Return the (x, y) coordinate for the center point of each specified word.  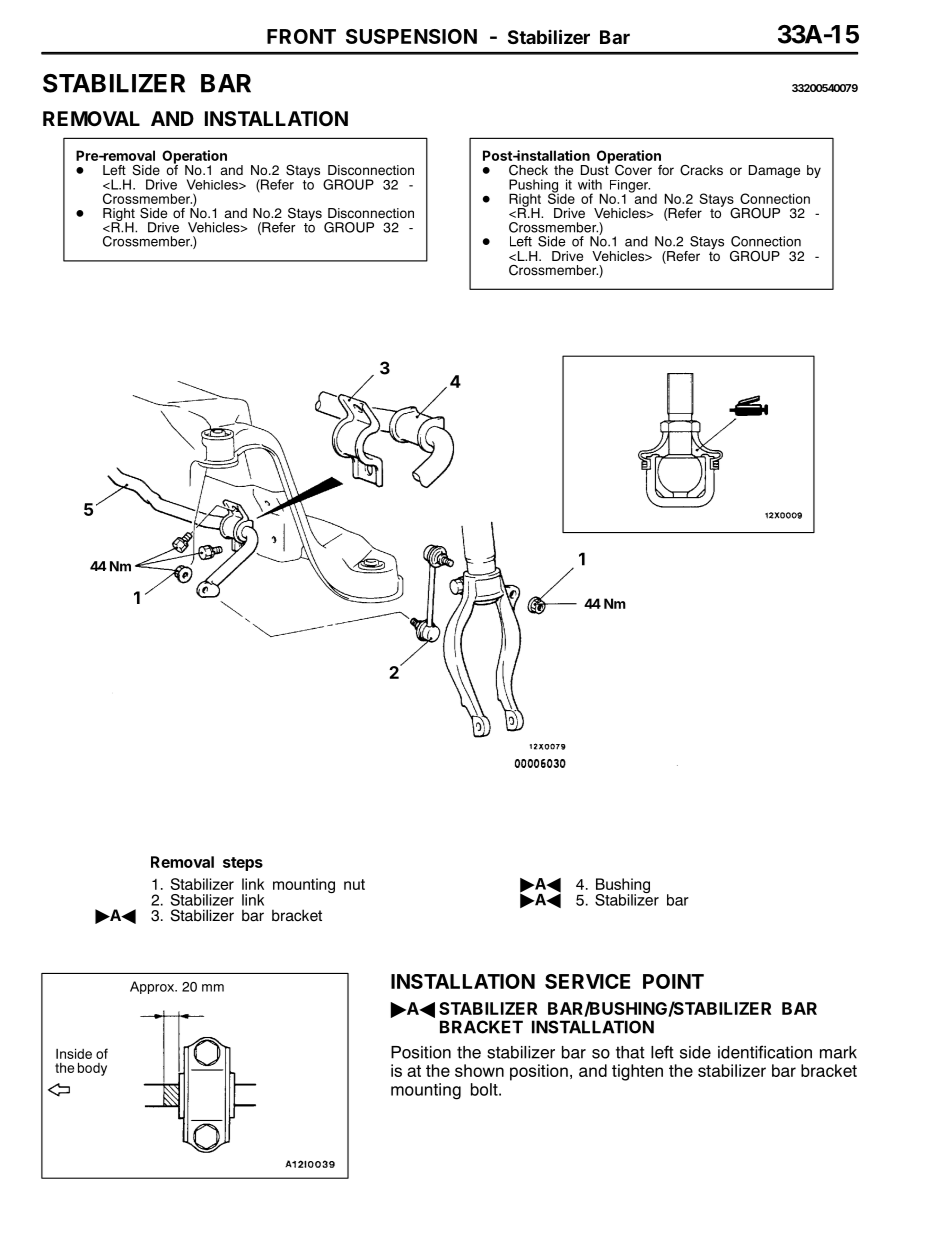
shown (479, 1070)
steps (243, 864)
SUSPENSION (411, 36)
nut (354, 884)
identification (765, 1052)
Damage (774, 171)
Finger (628, 187)
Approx (153, 987)
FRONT (301, 36)
